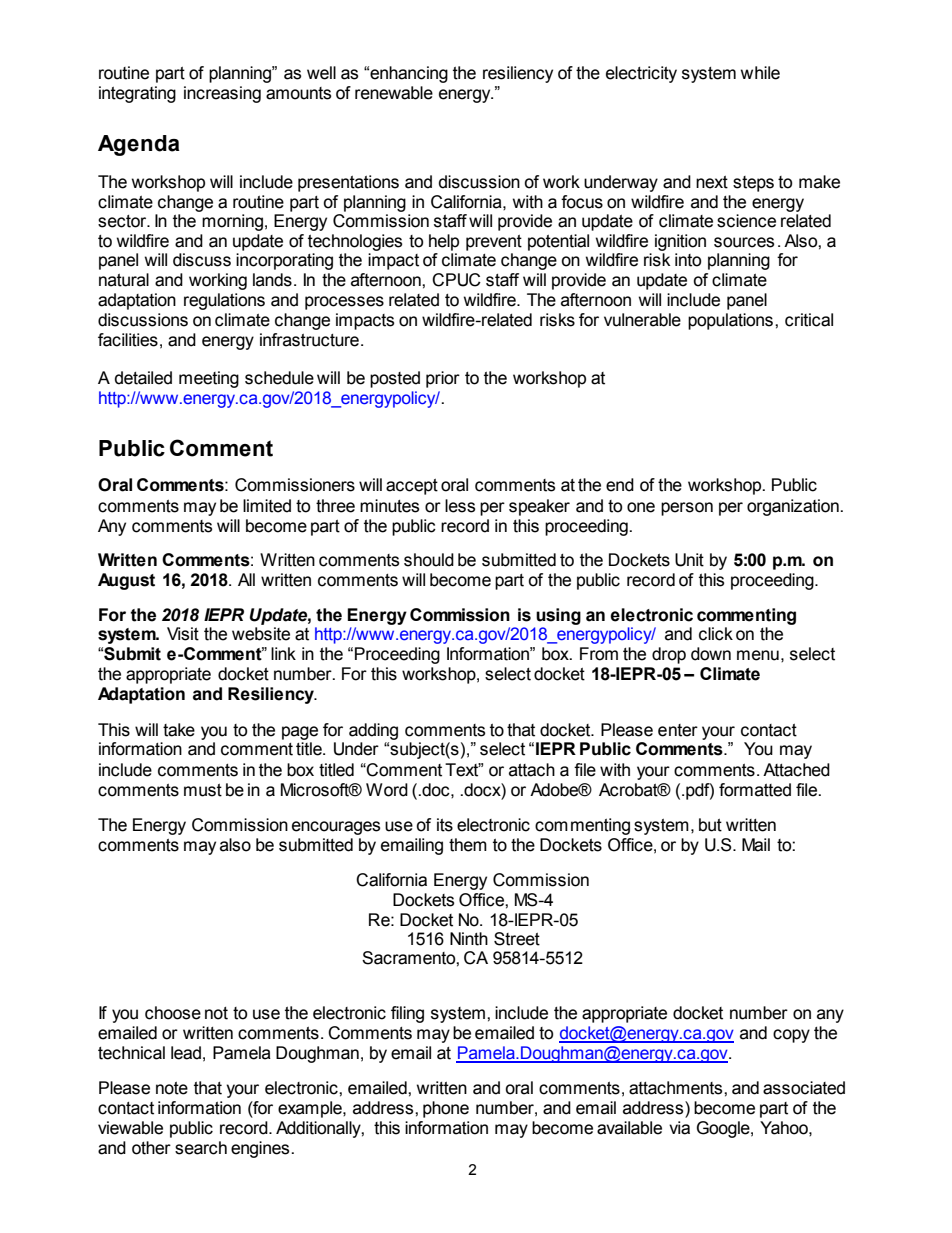 This image has width=952, height=1233. What do you see at coordinates (760, 73) in the image?
I see `while` at bounding box center [760, 73].
